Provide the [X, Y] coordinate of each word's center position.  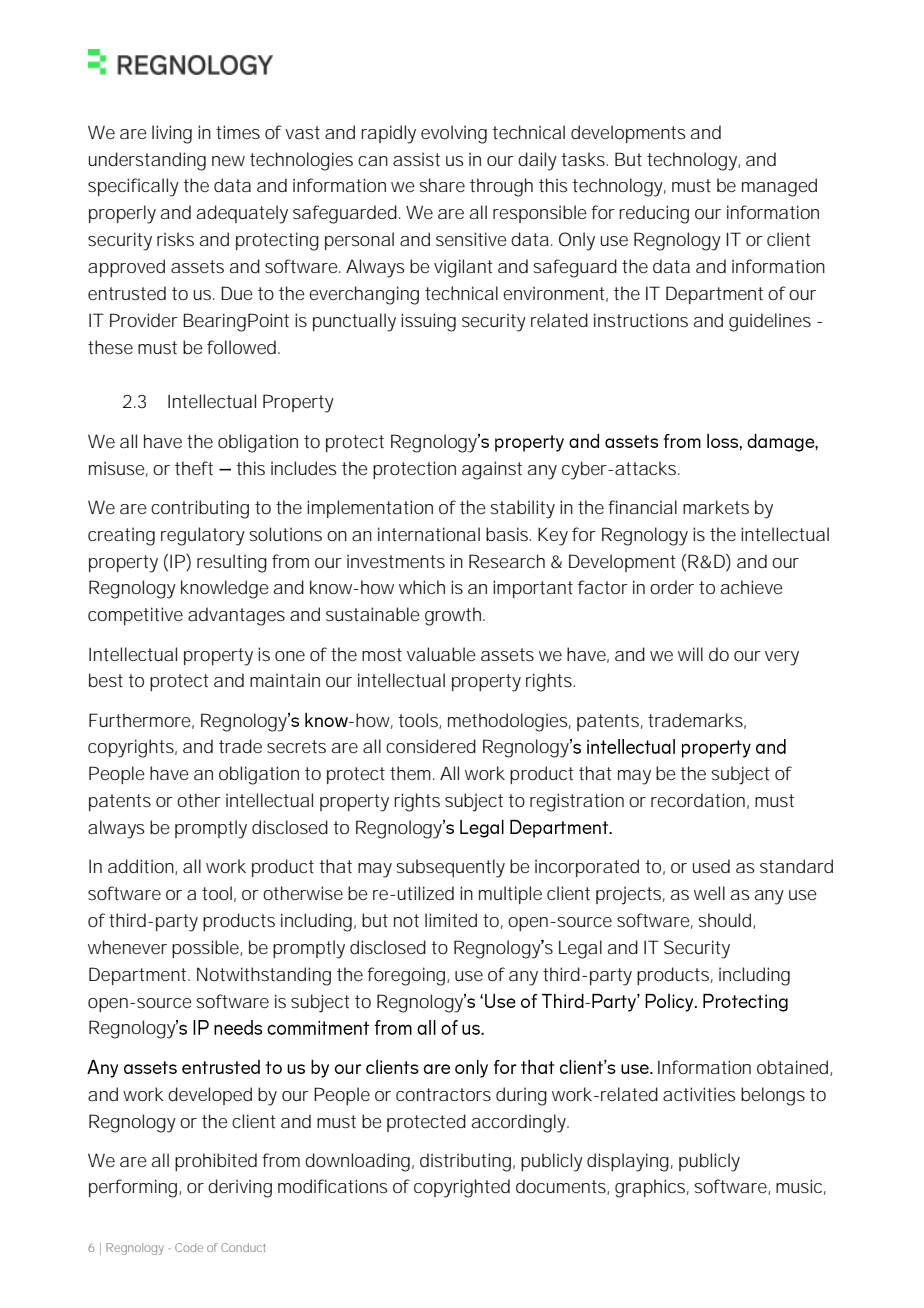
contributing [200, 509]
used [711, 866]
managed [779, 187]
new [228, 161]
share [442, 185]
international [429, 534]
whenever [127, 947]
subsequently [450, 868]
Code [189, 1247]
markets [716, 507]
